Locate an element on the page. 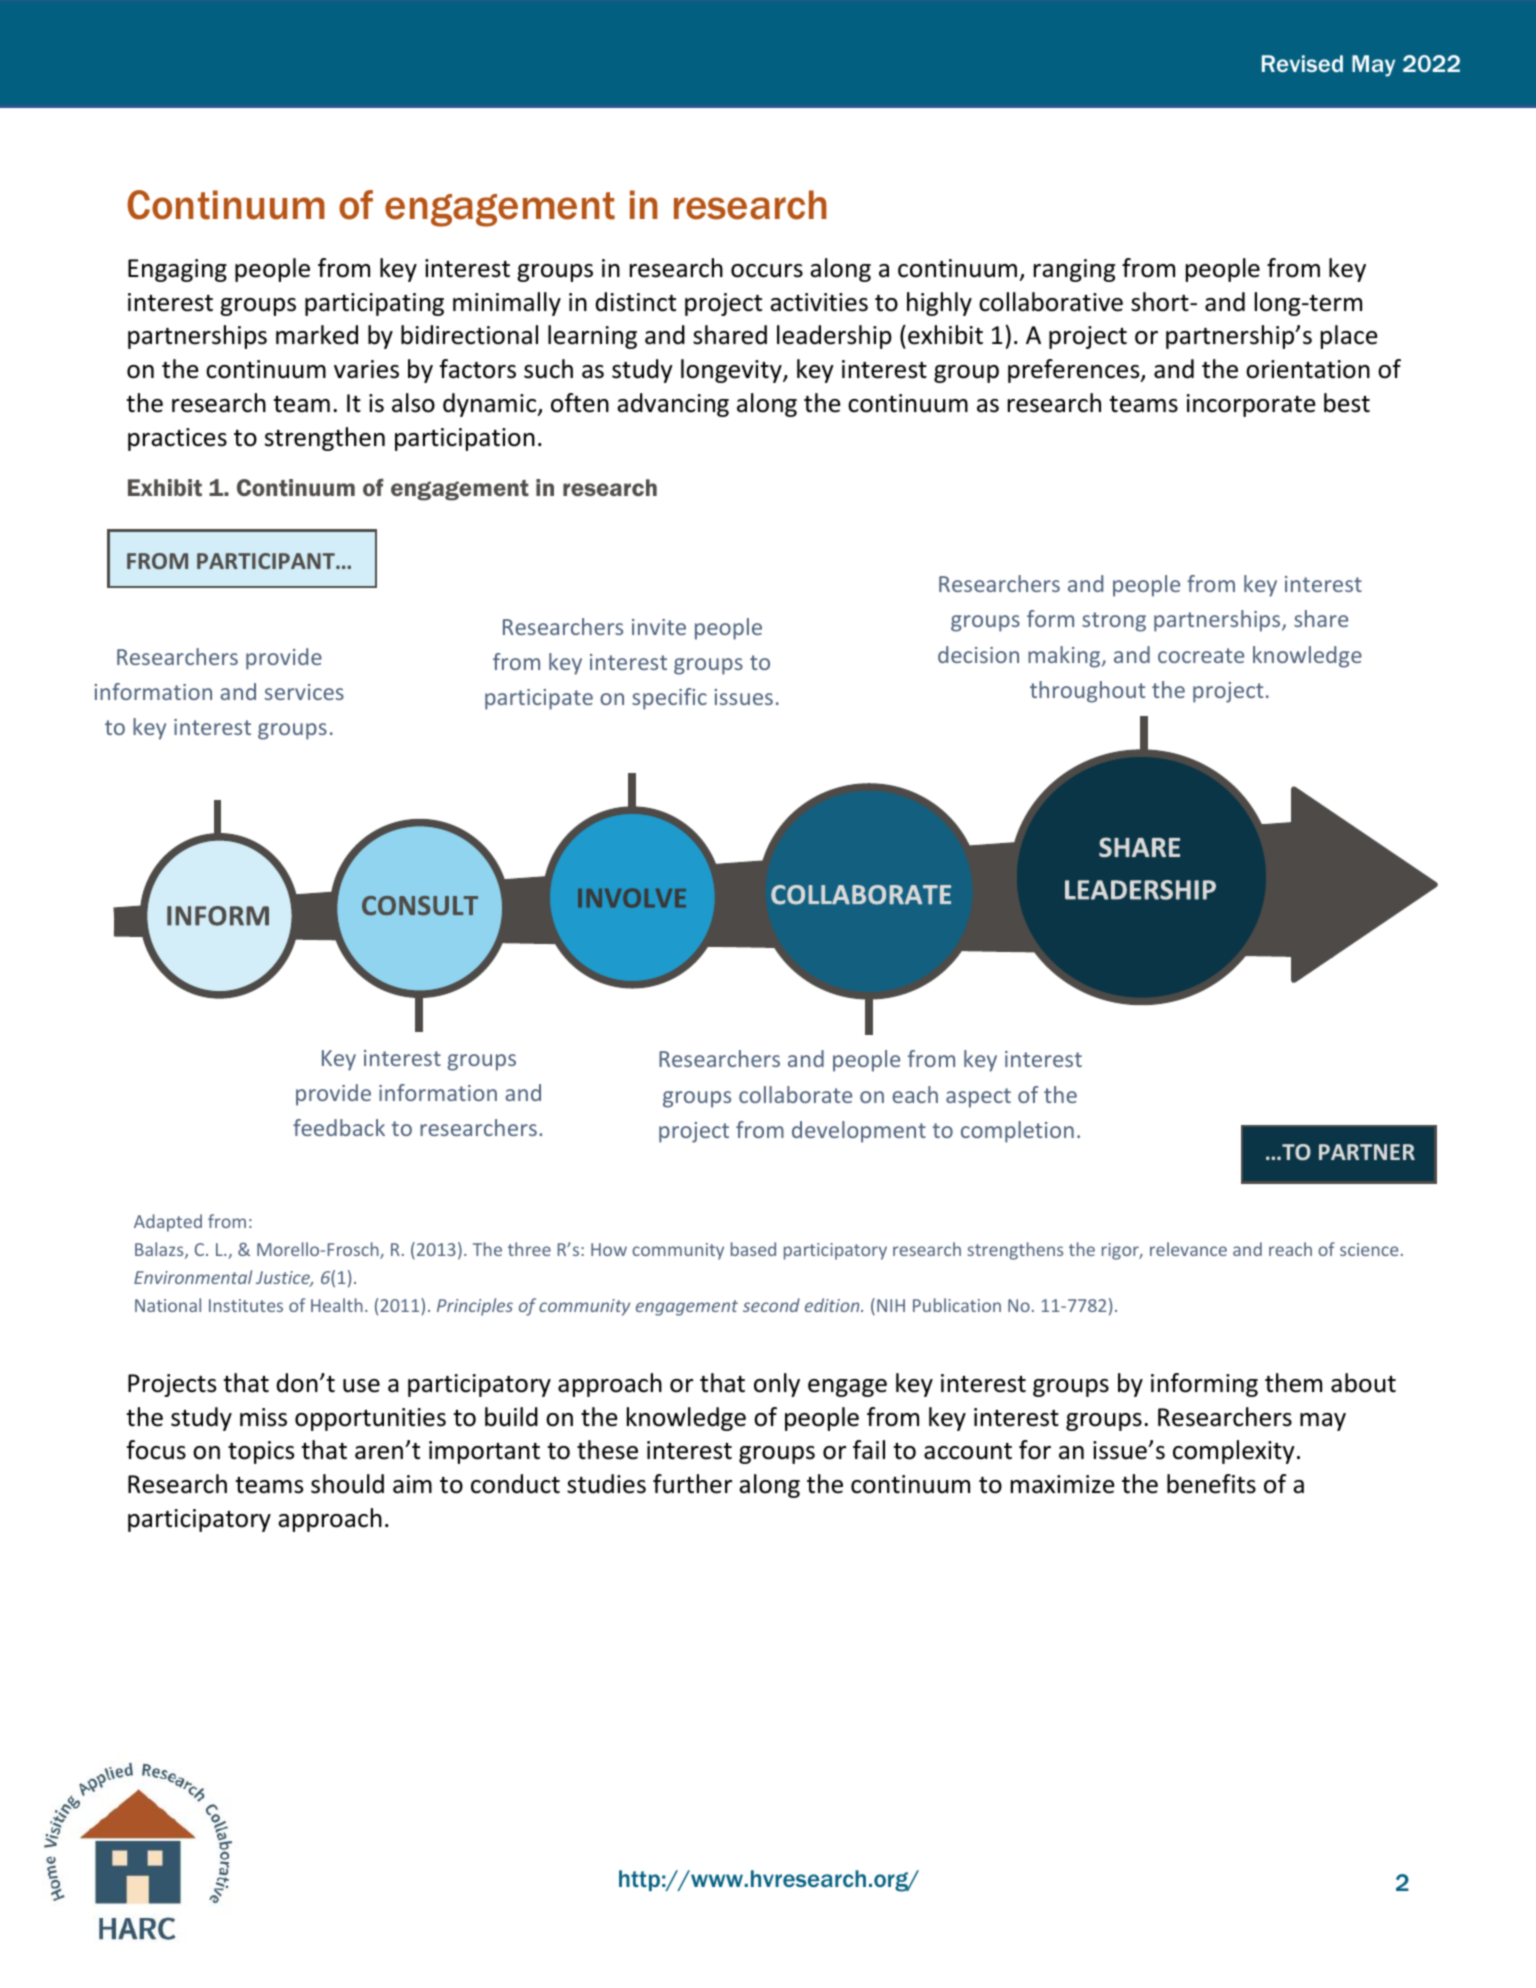 Image resolution: width=1536 pixels, height=1988 pixels. aspect is located at coordinates (978, 1098).
